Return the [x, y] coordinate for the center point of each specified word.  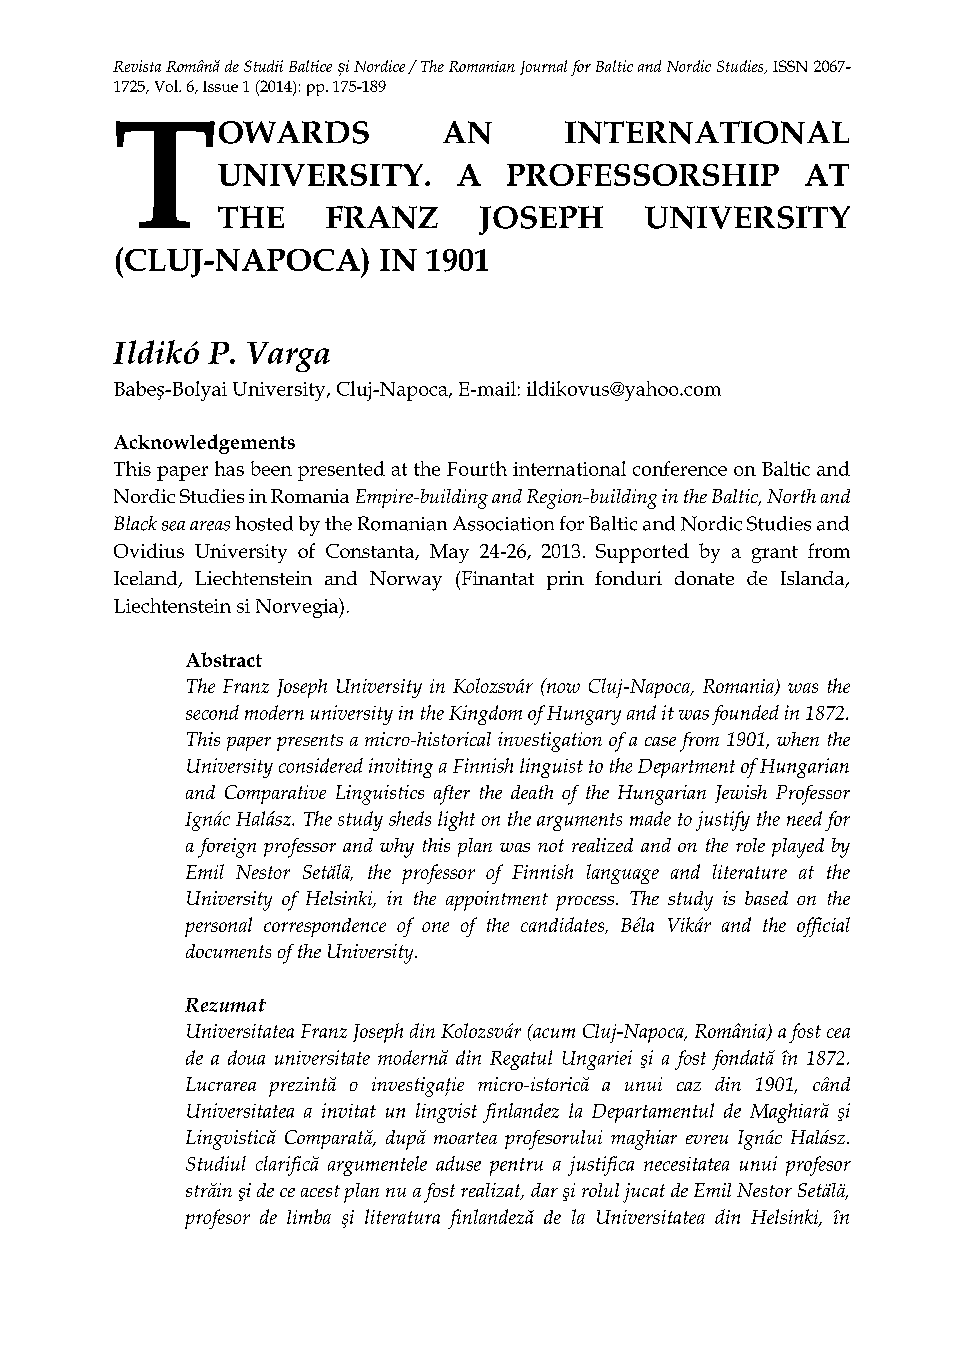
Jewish [741, 794]
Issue [220, 86]
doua [246, 1057]
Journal [543, 67]
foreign [227, 848]
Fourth [477, 468]
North [791, 496]
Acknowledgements [204, 444]
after [452, 795]
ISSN [790, 66]
